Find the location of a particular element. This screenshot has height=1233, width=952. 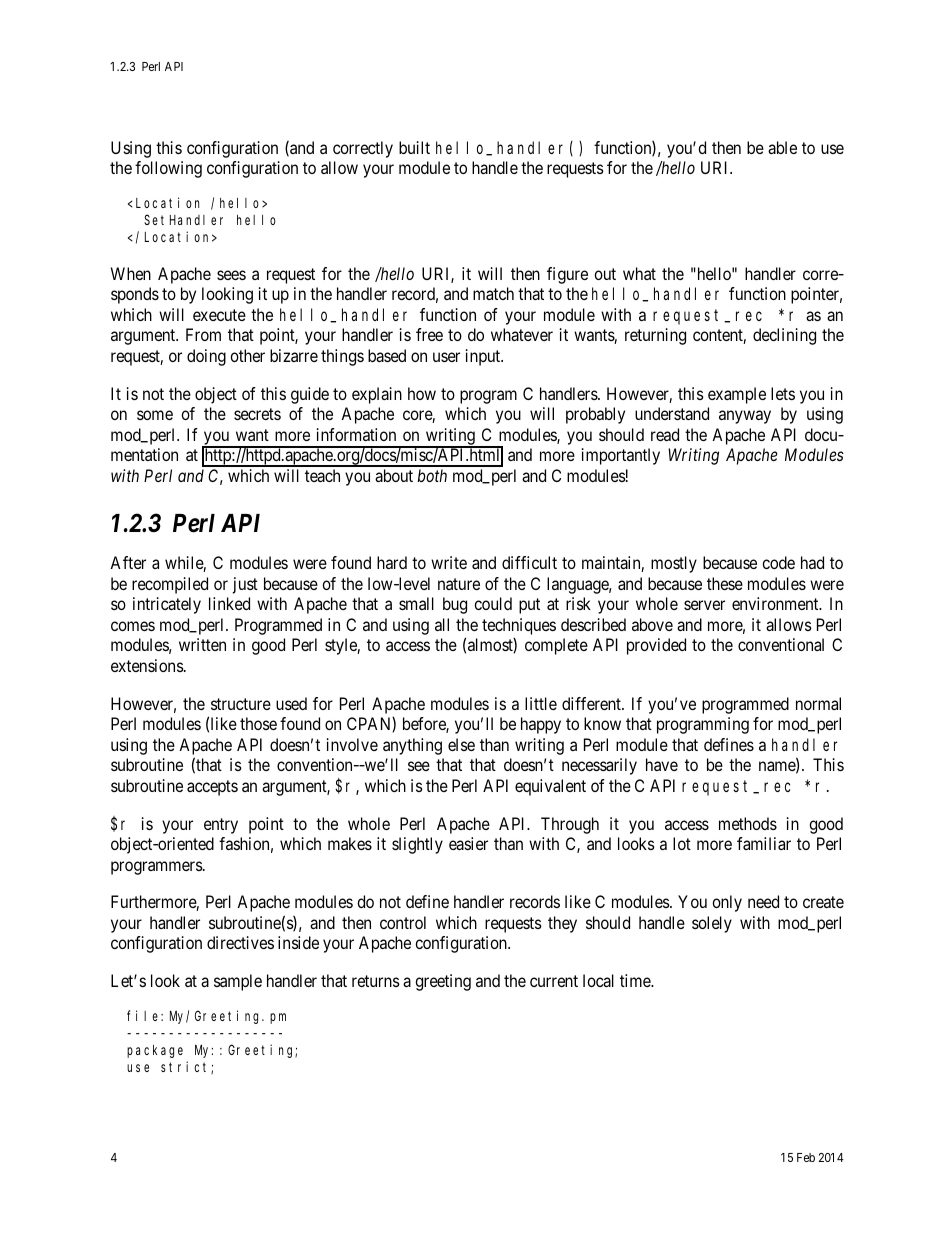

following is located at coordinates (168, 169).
